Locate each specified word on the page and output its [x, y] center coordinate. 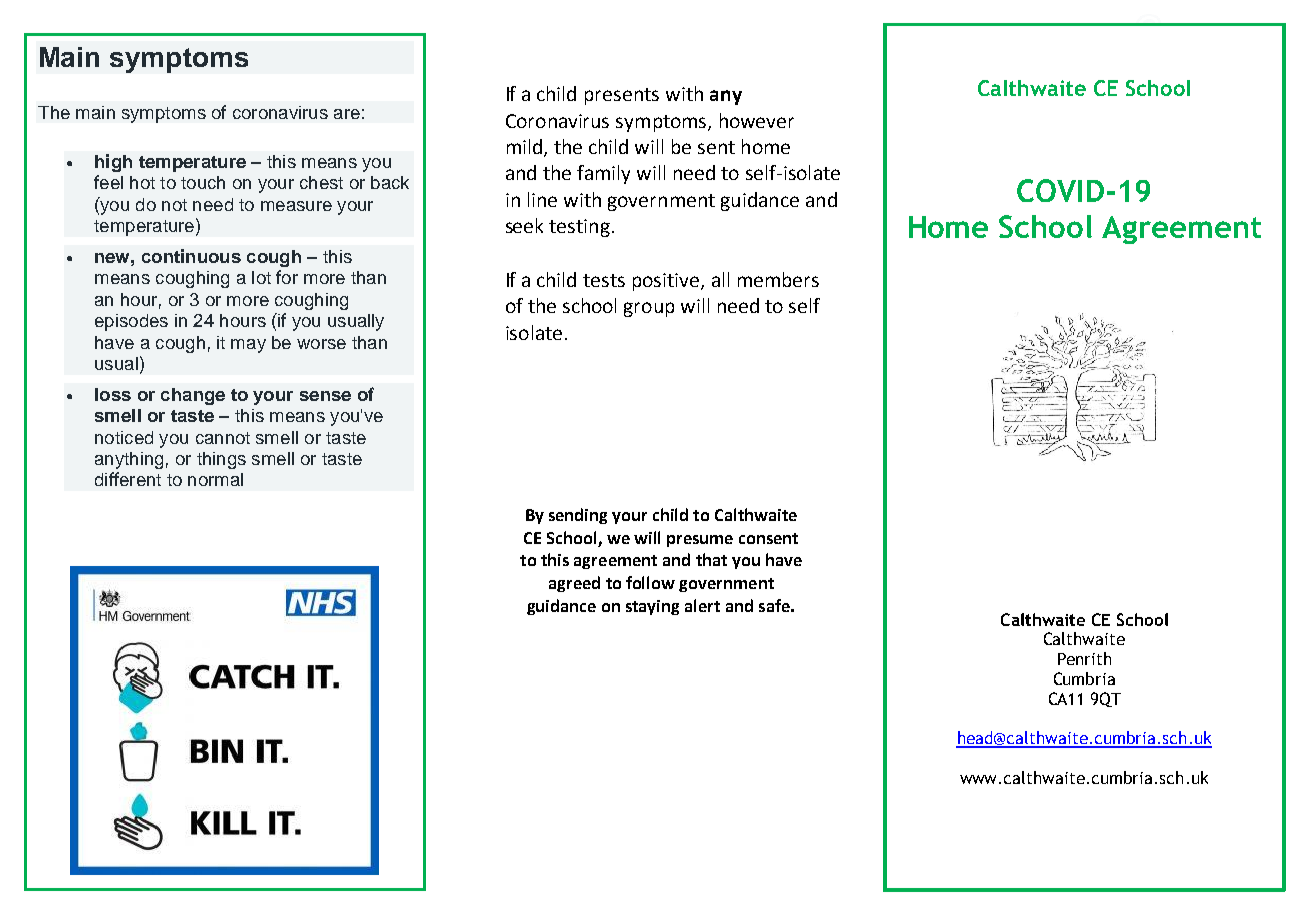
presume [700, 541]
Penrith [1084, 658]
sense [325, 396]
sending [578, 516]
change [193, 396]
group [649, 309]
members [778, 279]
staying [652, 607]
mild [524, 146]
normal [215, 479]
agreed [574, 584]
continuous [191, 256]
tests [604, 280]
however [757, 120]
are [347, 114]
